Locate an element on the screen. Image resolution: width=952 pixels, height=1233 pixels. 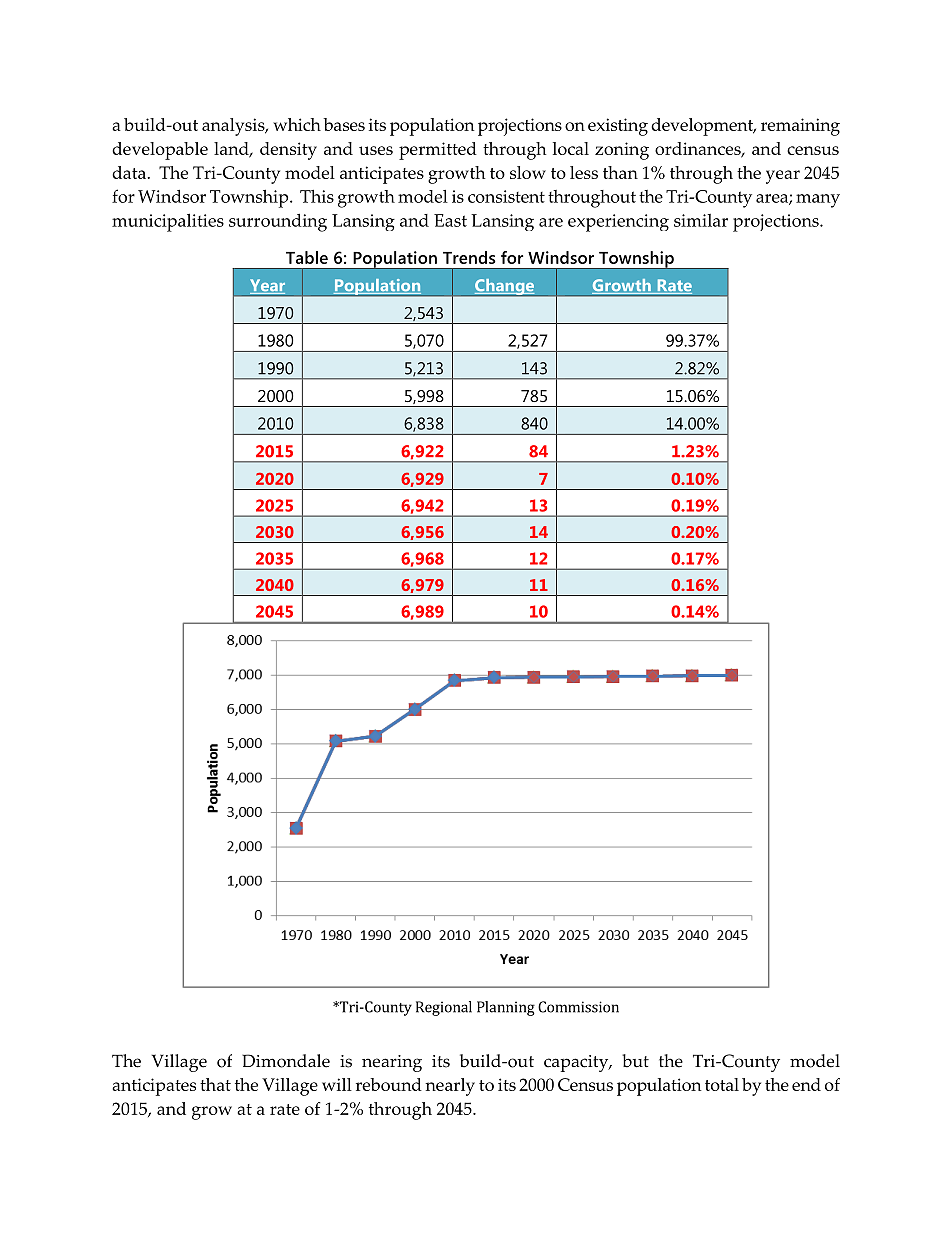
that is located at coordinates (215, 1084).
